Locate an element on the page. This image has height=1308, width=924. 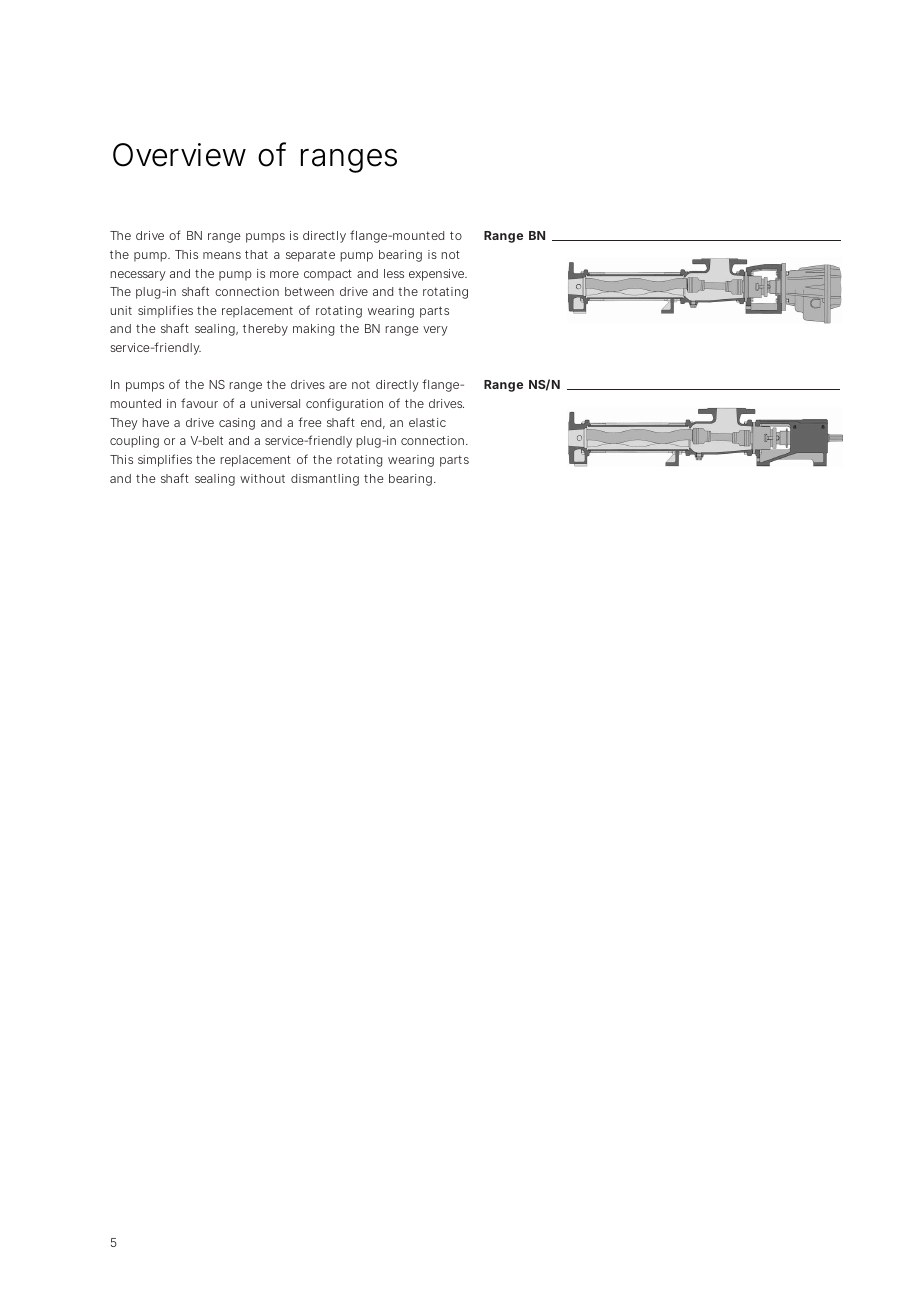
universal is located at coordinates (275, 403).
